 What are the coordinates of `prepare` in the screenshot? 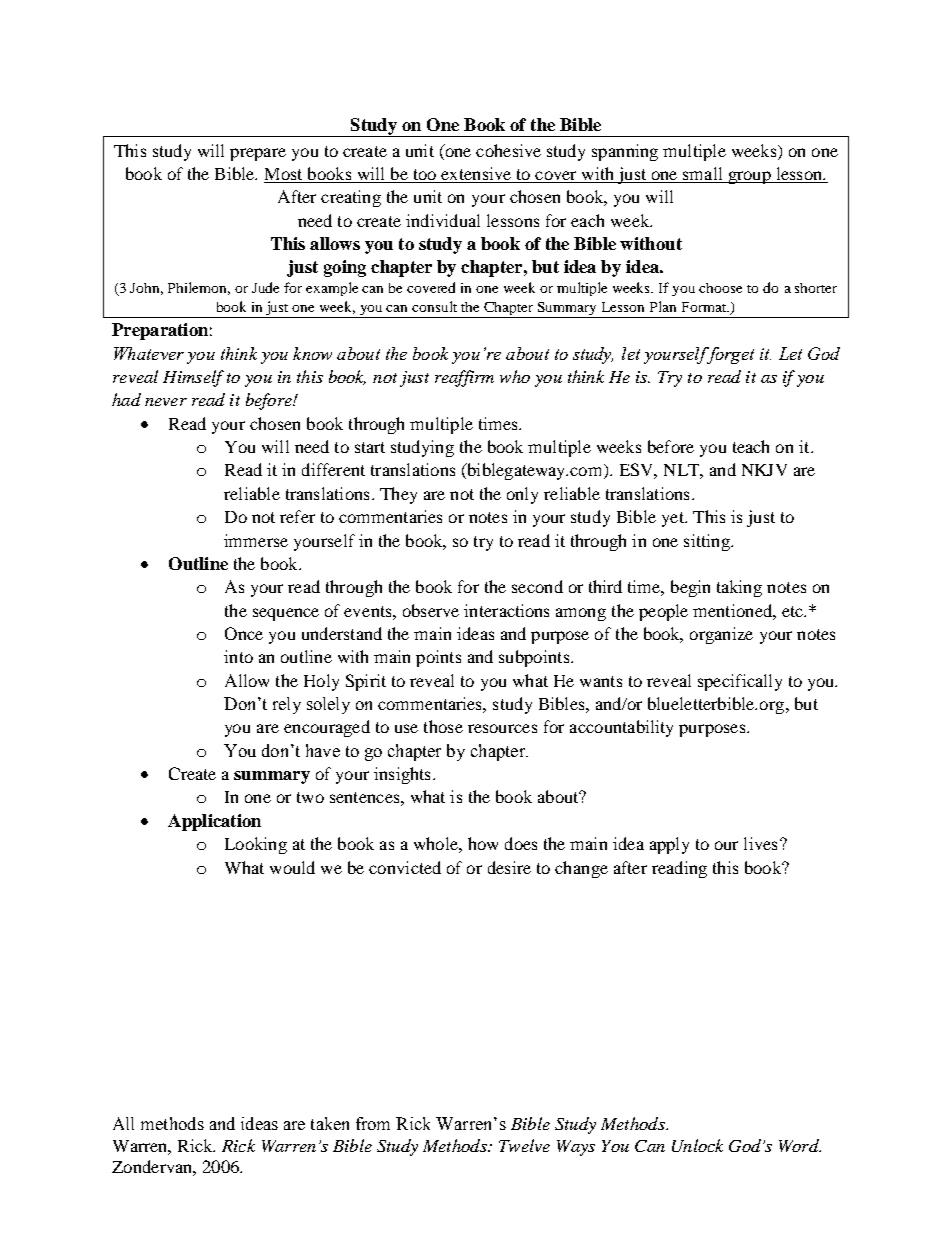 It's located at (258, 154).
